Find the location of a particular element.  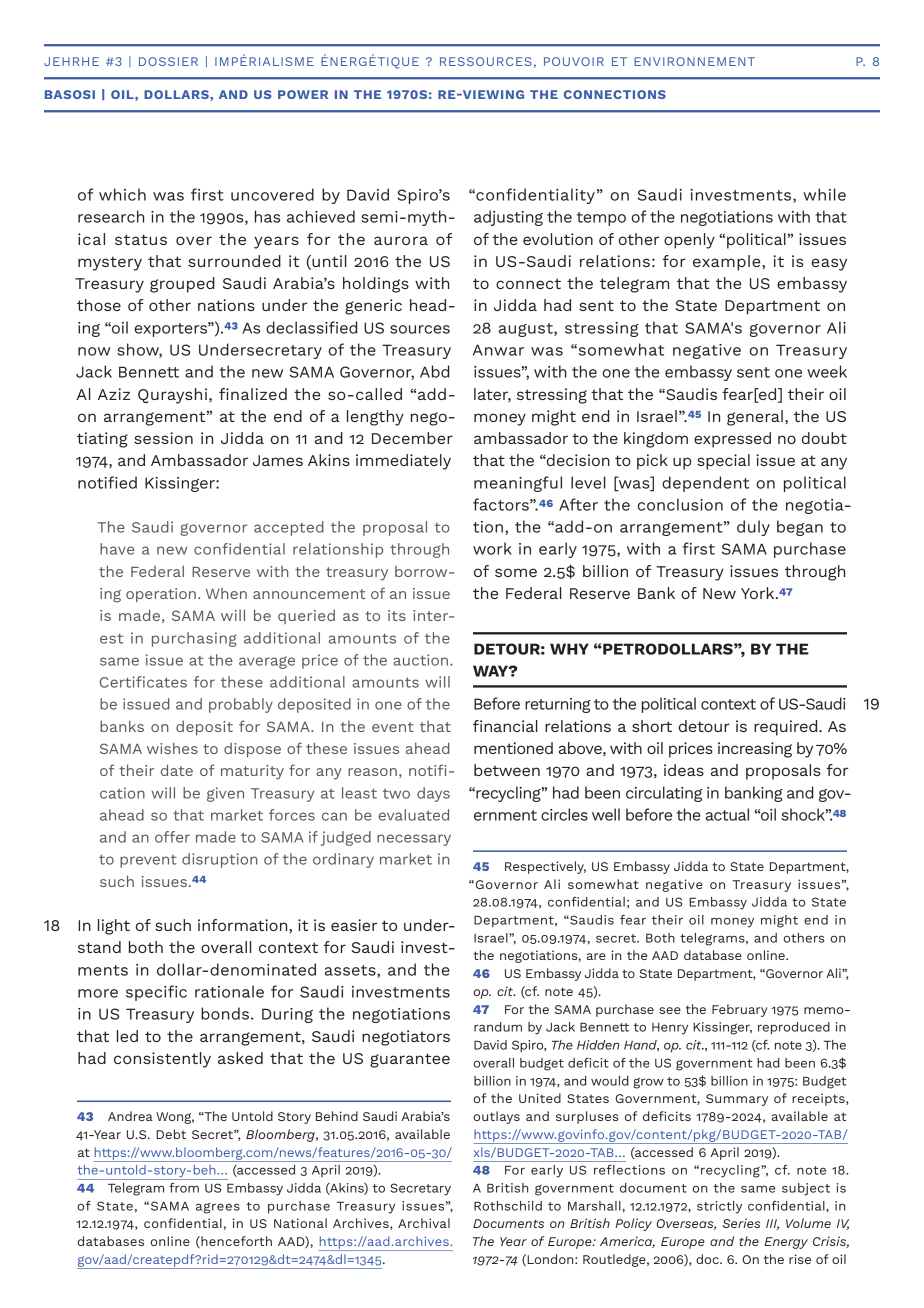

DOSSIER is located at coordinates (168, 61).
